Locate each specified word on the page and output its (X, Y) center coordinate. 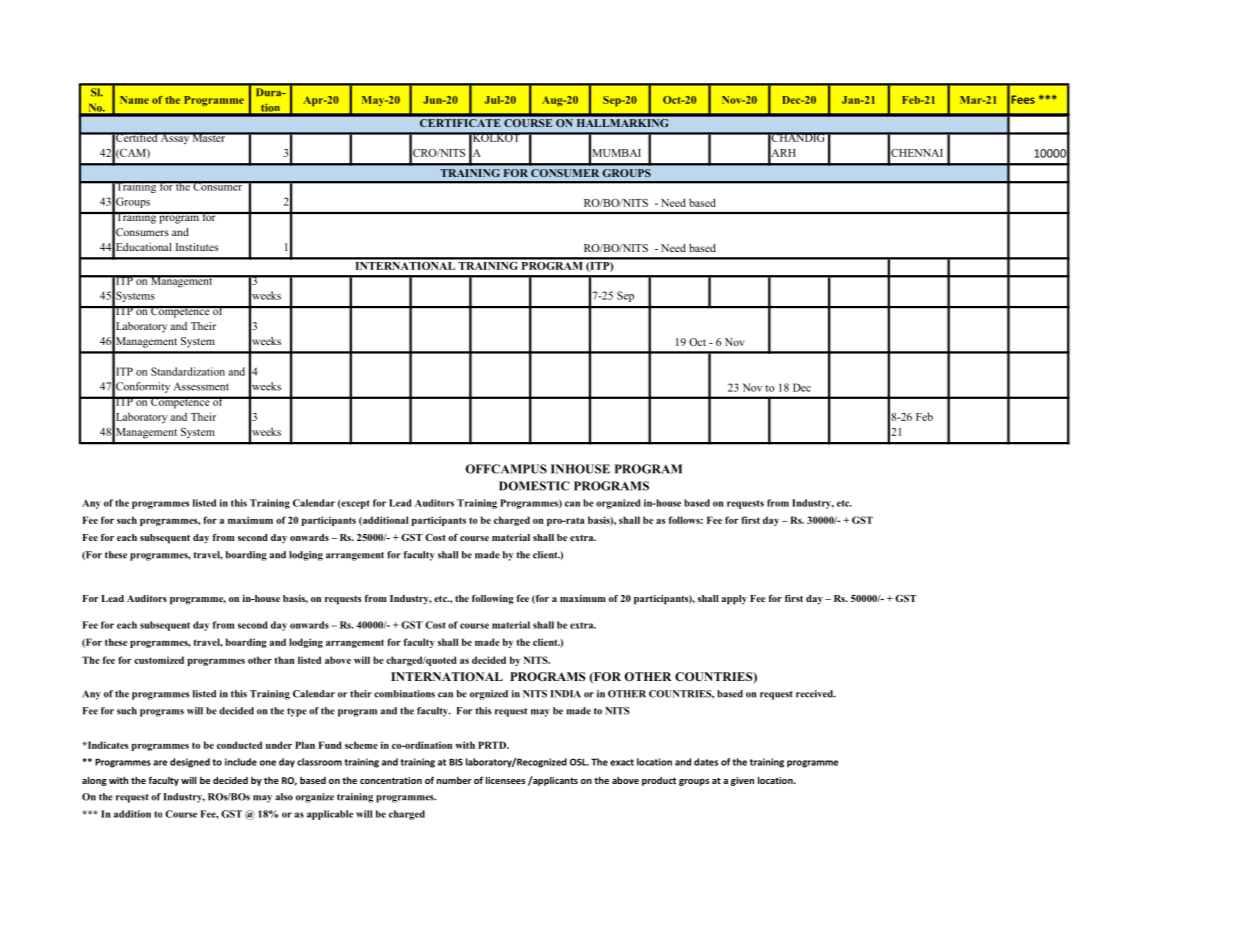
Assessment (201, 386)
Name (134, 100)
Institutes (197, 247)
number (454, 780)
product (659, 781)
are (160, 763)
